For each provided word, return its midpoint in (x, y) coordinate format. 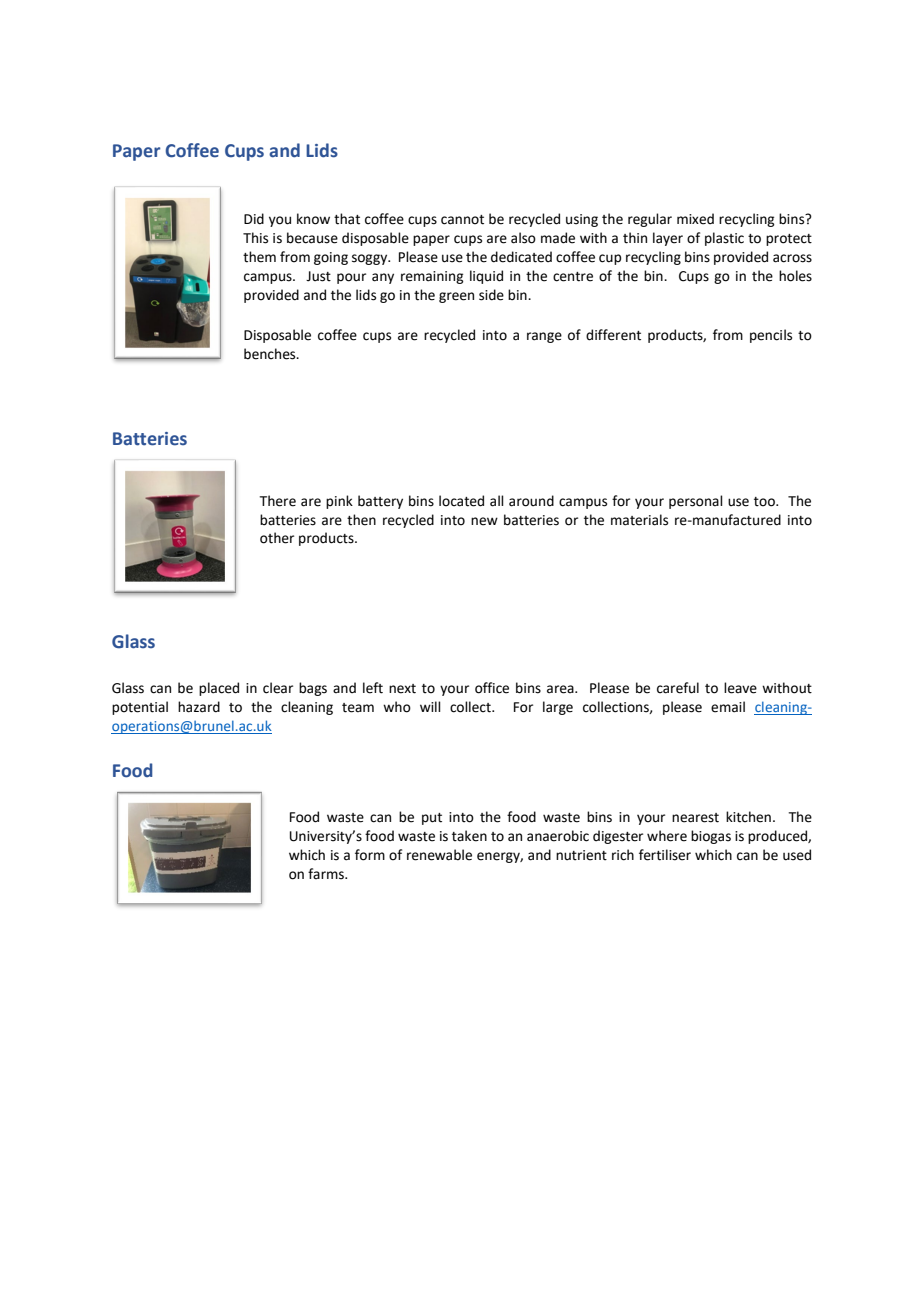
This (255, 238)
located (461, 501)
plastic (724, 239)
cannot (462, 220)
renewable (439, 855)
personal (696, 502)
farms (327, 874)
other (277, 538)
